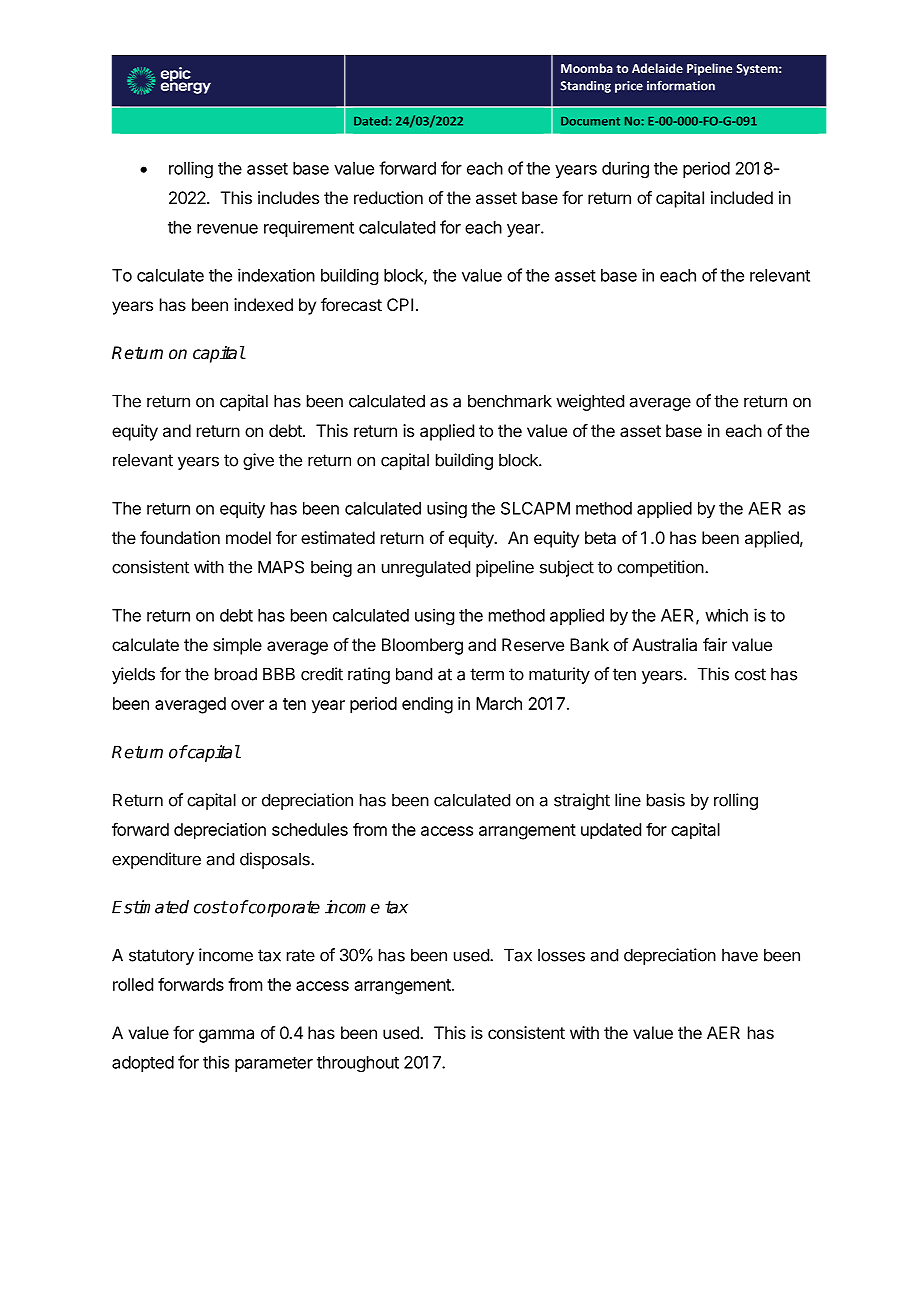 The height and width of the document is (1308, 924). Describe the element at coordinates (427, 705) in the document. I see `ending` at that location.
